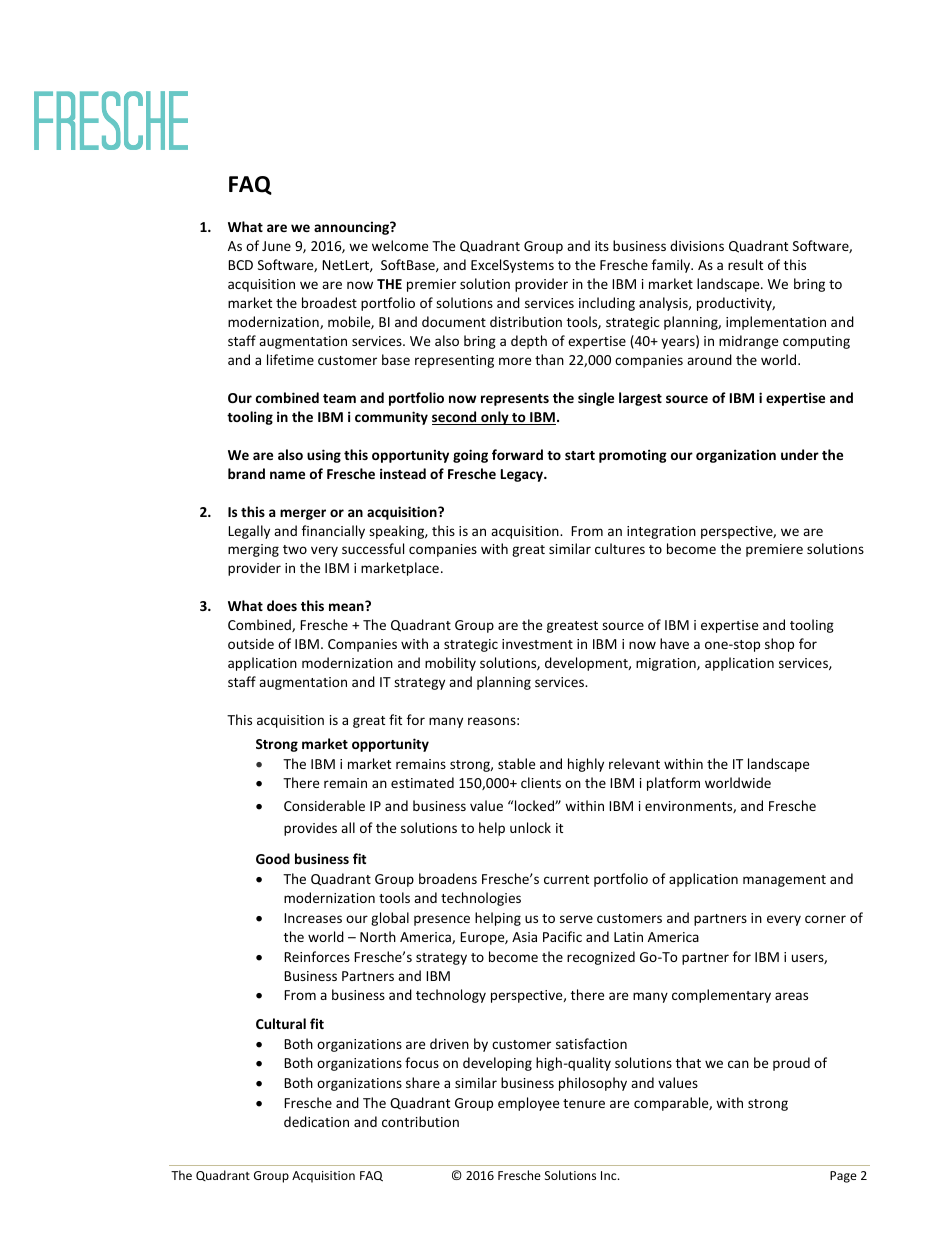  Describe the element at coordinates (310, 829) in the document. I see `provides` at that location.
